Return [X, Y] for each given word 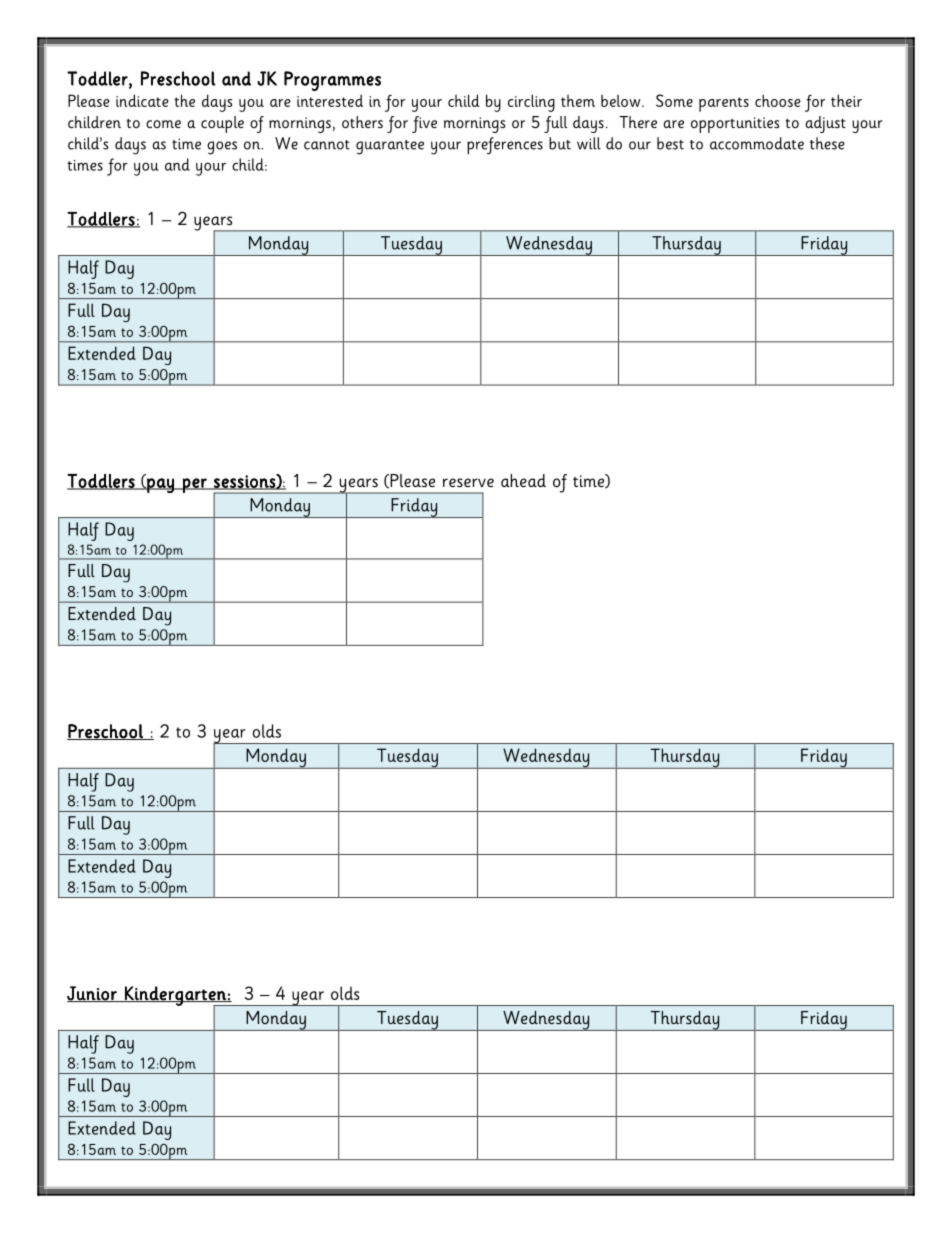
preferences [505, 146]
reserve [468, 483]
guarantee [390, 147]
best [670, 143]
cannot [327, 145]
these [827, 143]
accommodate [757, 143]
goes [222, 148]
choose [778, 100]
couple [222, 124]
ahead [523, 480]
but [560, 143]
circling [531, 103]
